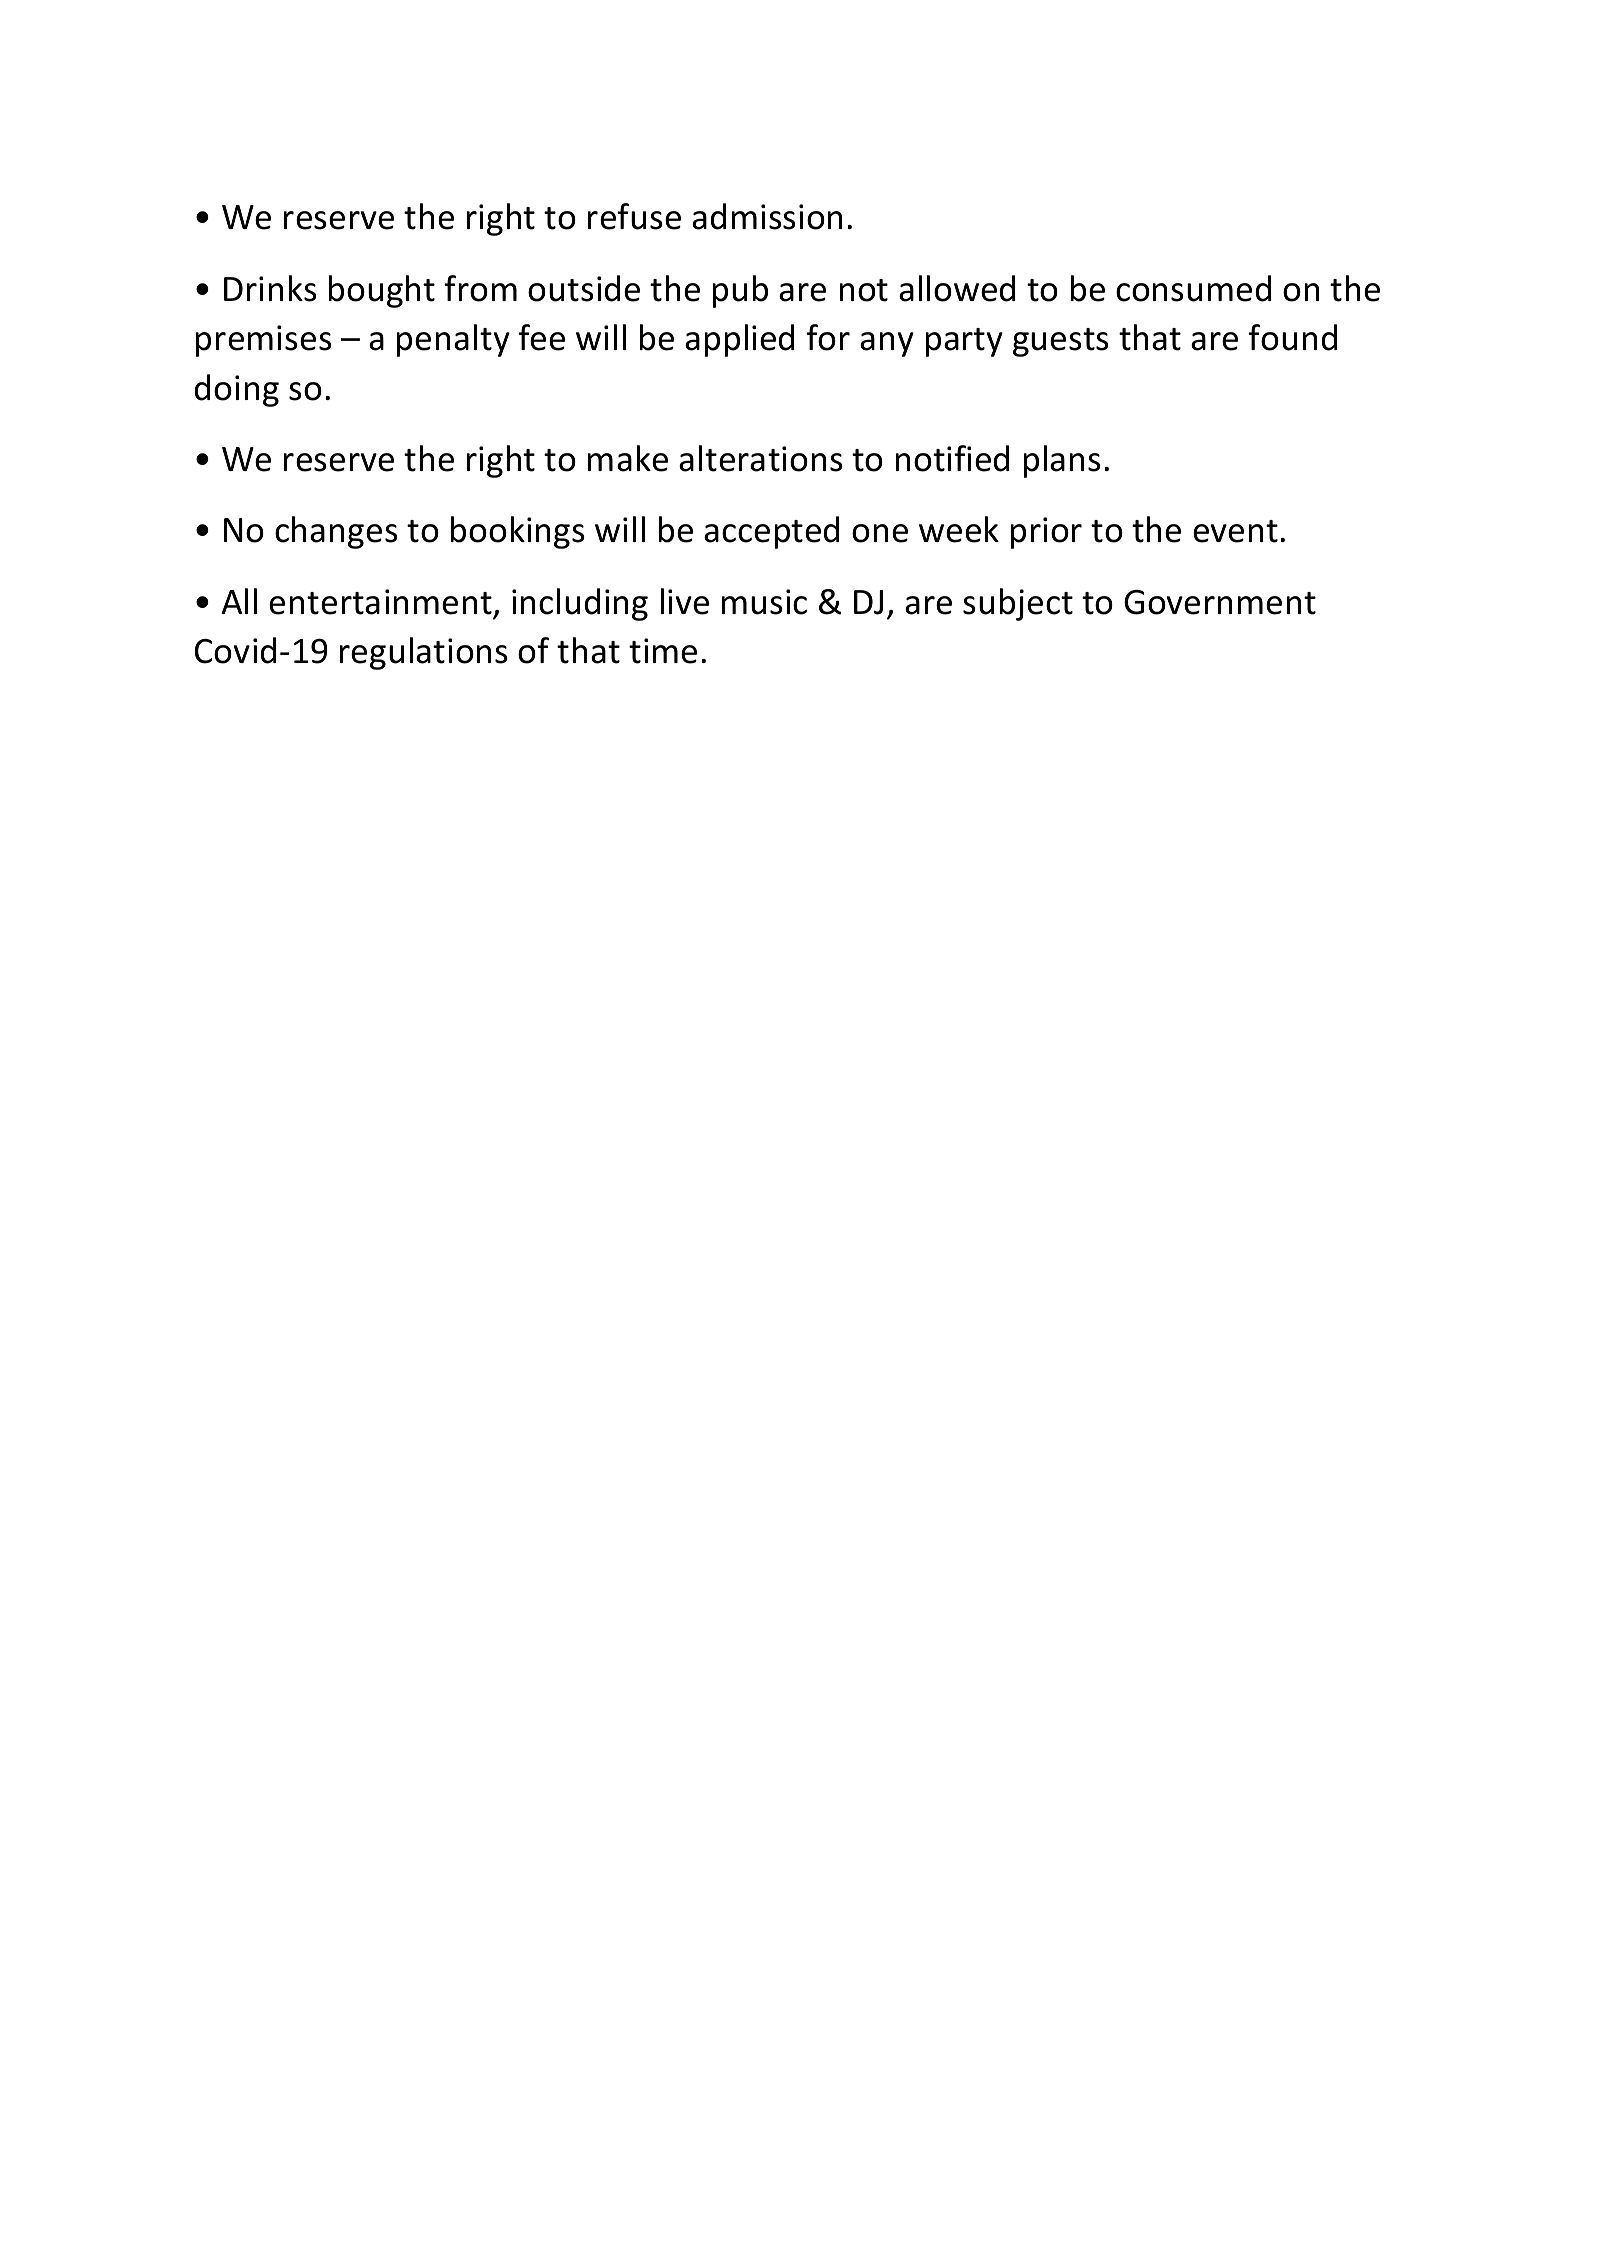  I want to click on guests, so click(1061, 342).
